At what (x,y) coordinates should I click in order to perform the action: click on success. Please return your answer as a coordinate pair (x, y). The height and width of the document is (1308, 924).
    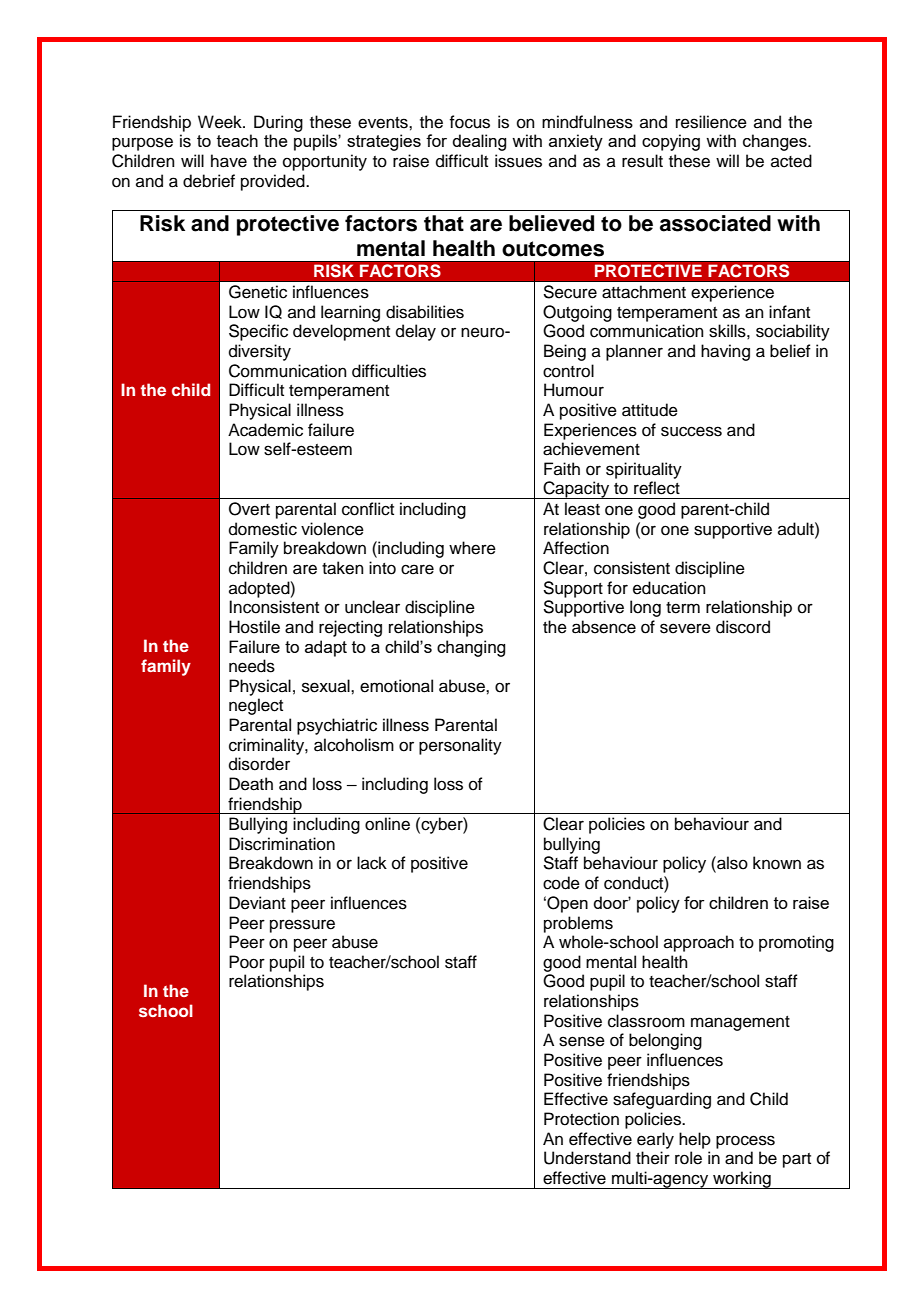
    Looking at the image, I should click on (691, 431).
